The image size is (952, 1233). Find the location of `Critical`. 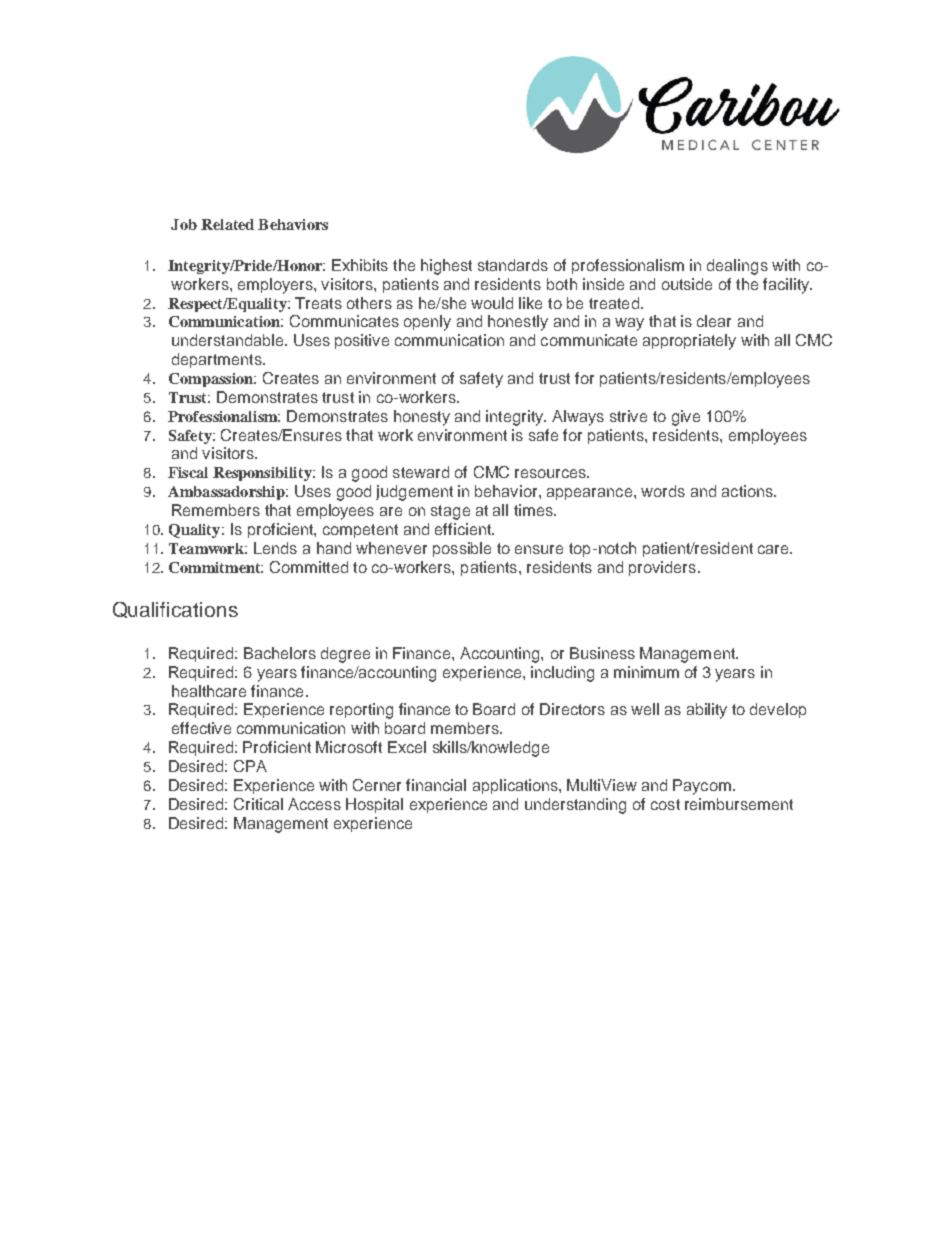

Critical is located at coordinates (258, 804).
